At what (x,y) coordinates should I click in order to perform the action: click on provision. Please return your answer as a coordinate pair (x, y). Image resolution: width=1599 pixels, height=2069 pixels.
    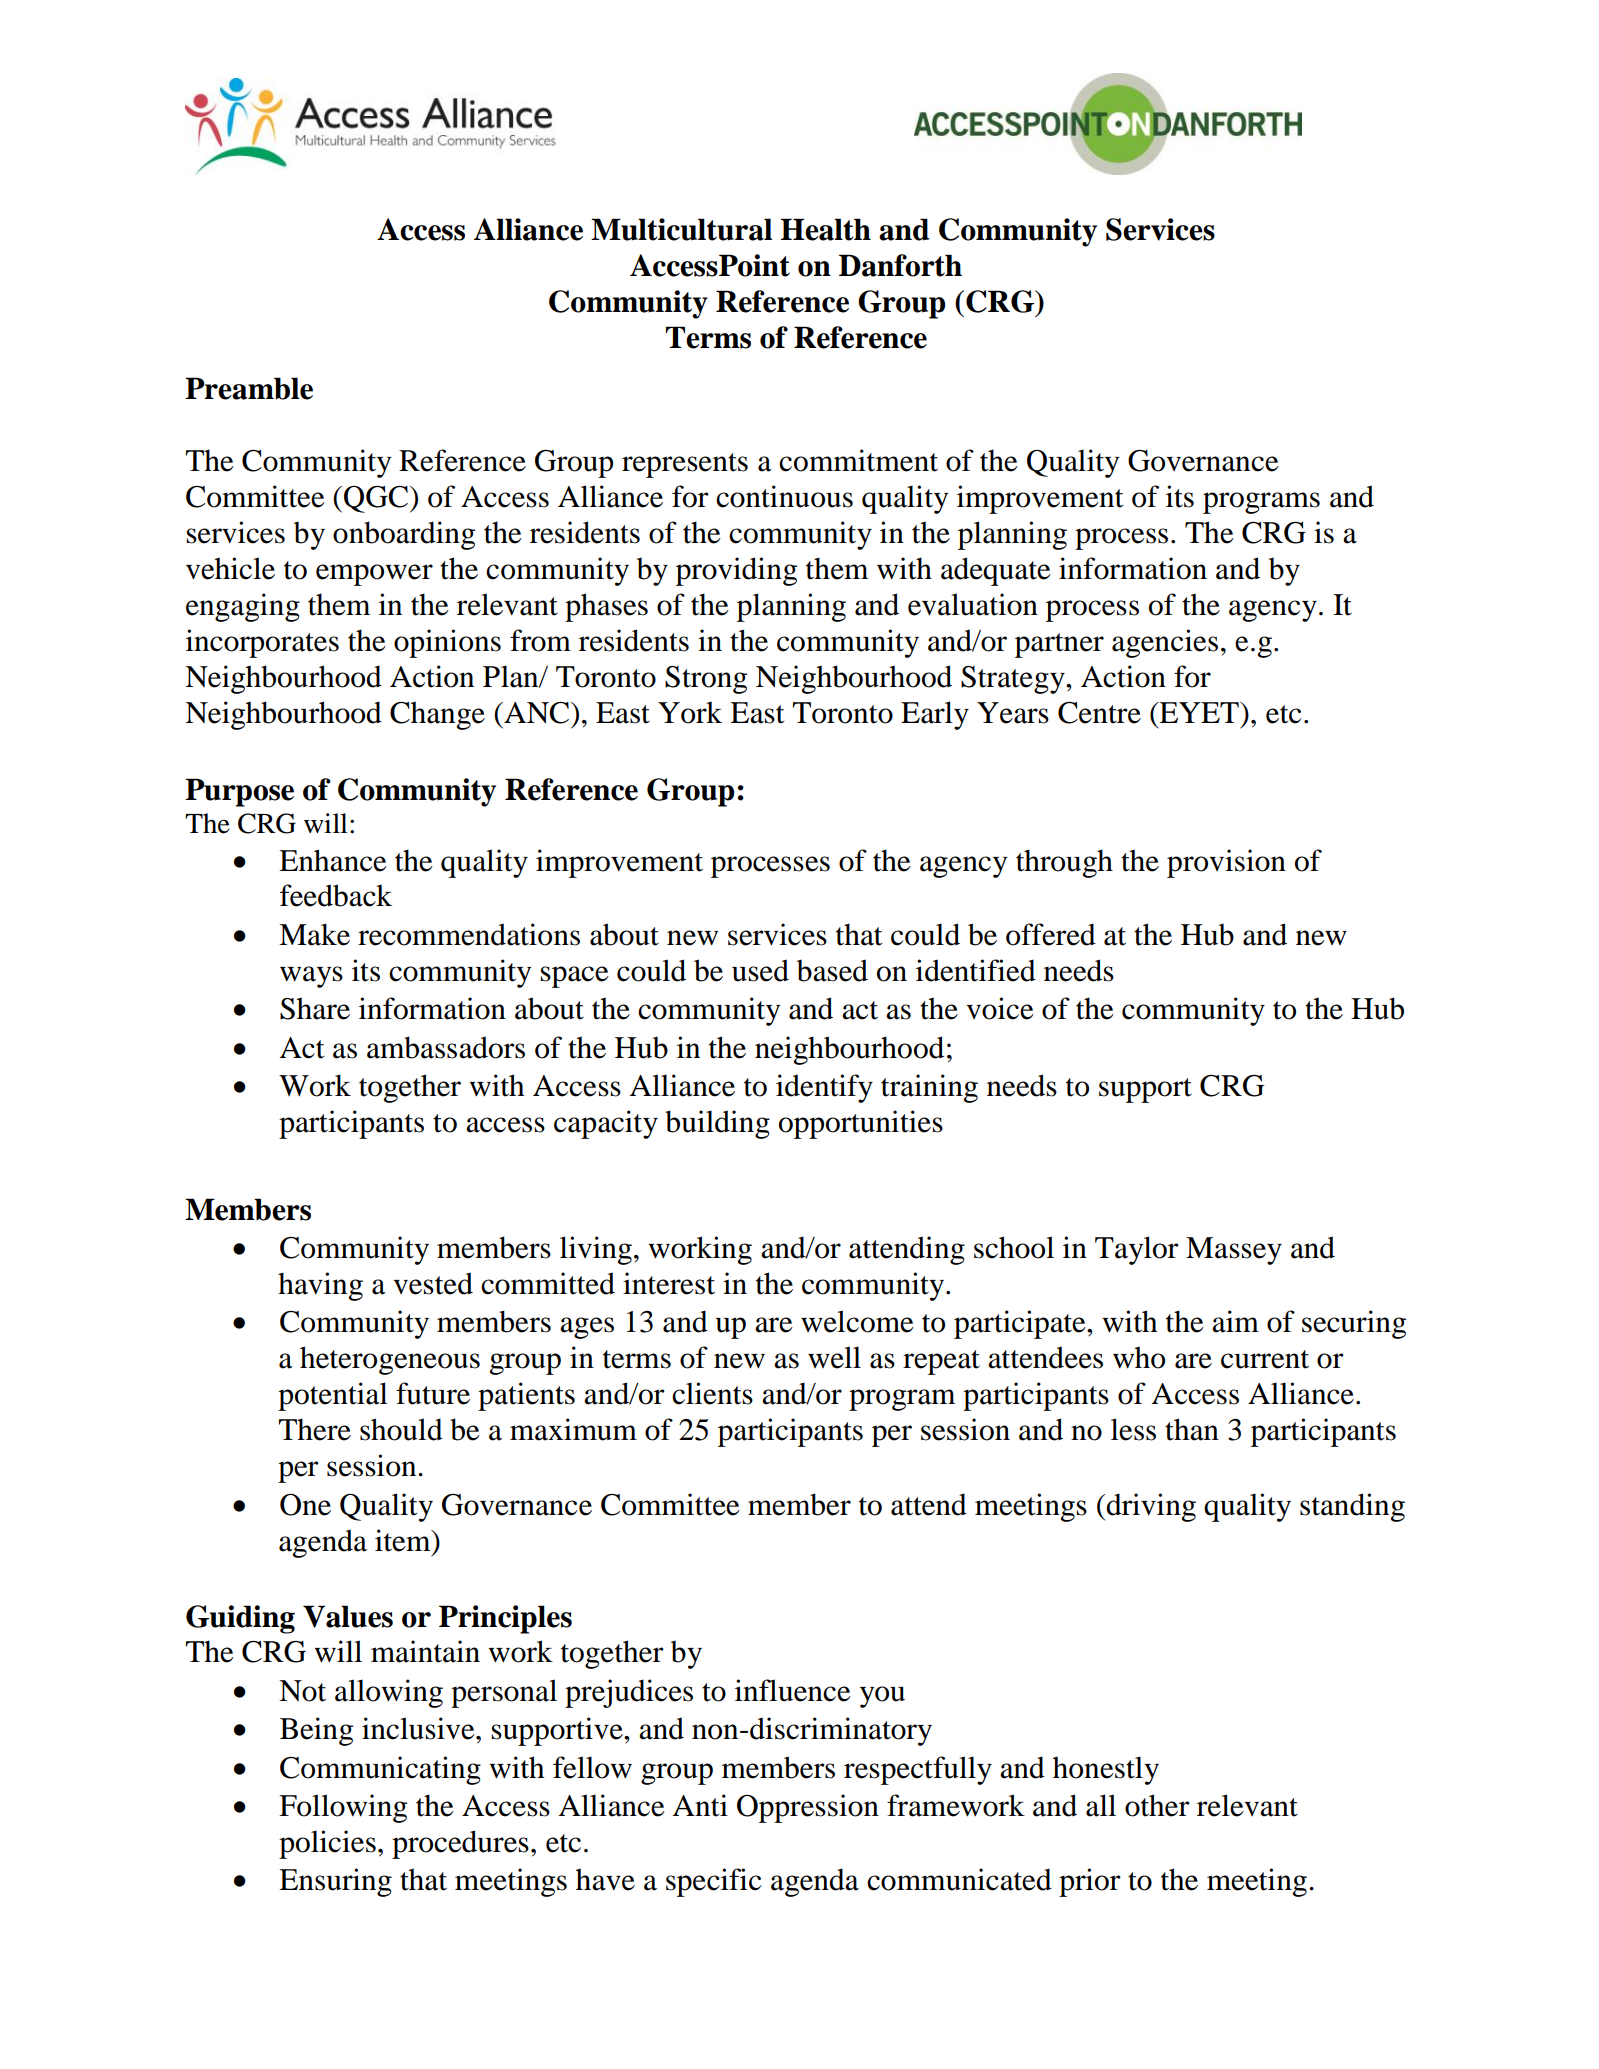
    Looking at the image, I should click on (1226, 863).
